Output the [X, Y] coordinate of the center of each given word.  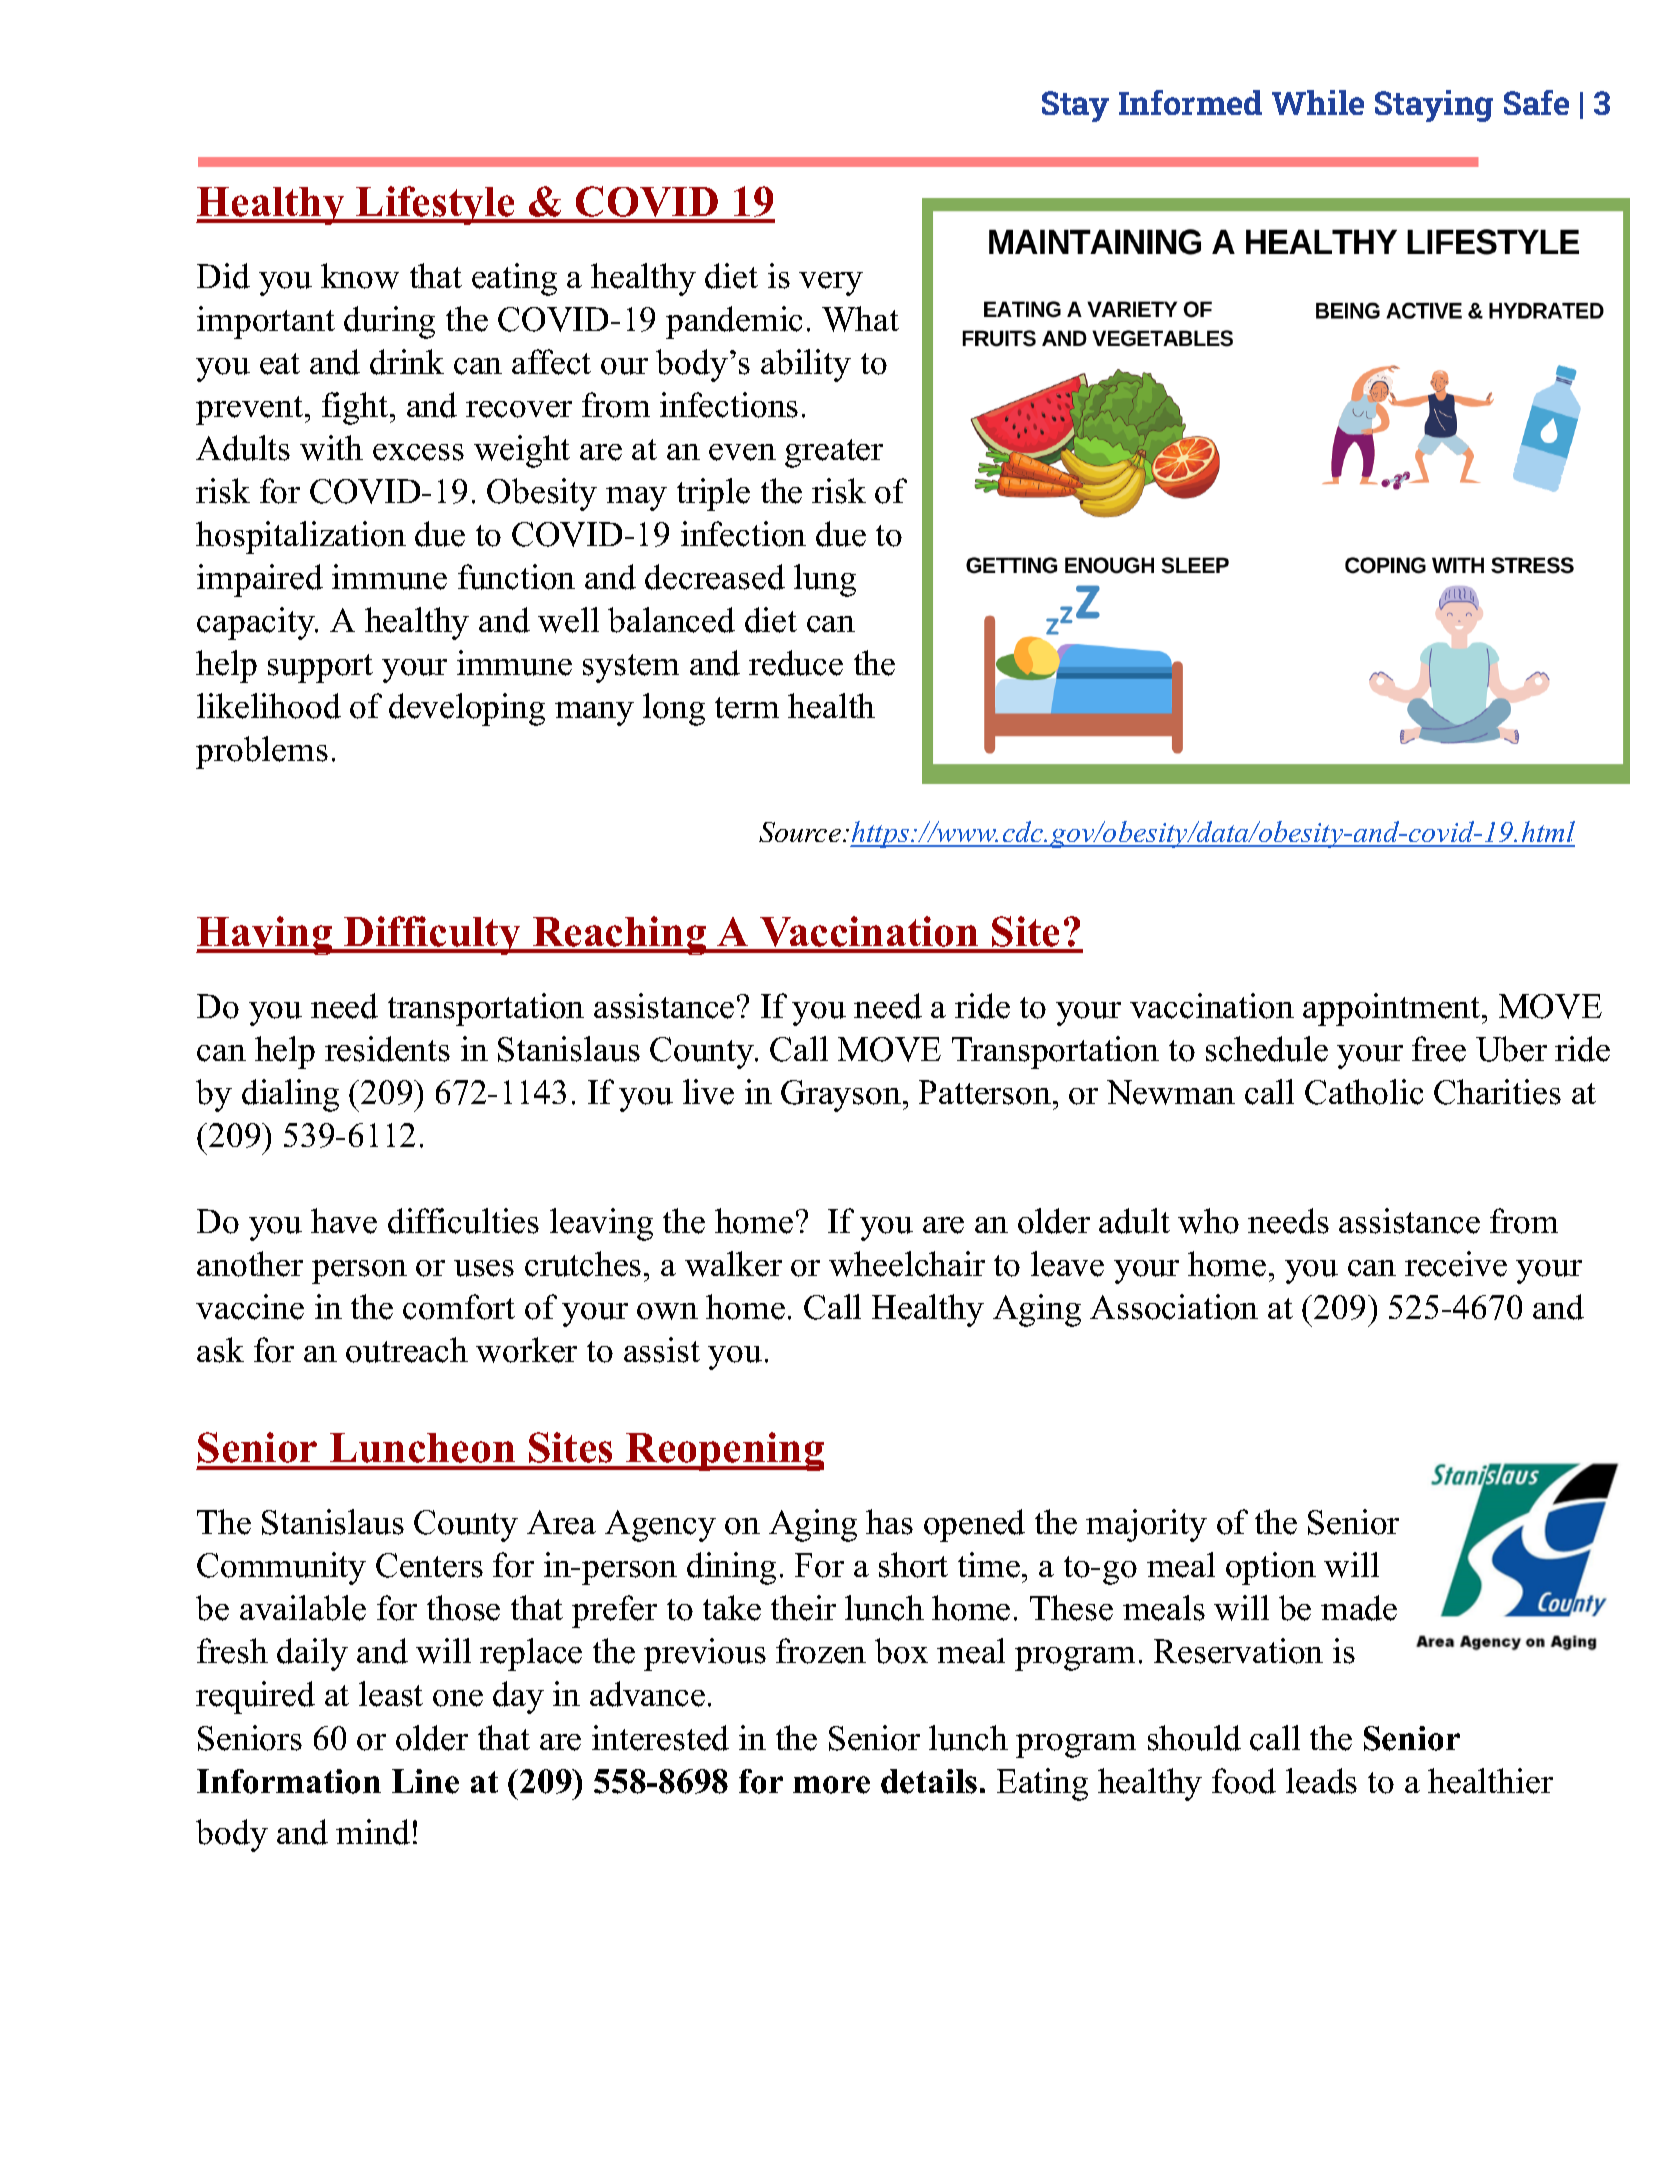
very [831, 284]
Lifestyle [436, 205]
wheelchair [907, 1264]
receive [1456, 1264]
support [320, 668]
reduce [796, 663]
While [1318, 102]
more [831, 1785]
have [344, 1221]
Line [425, 1781]
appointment [1393, 1009]
